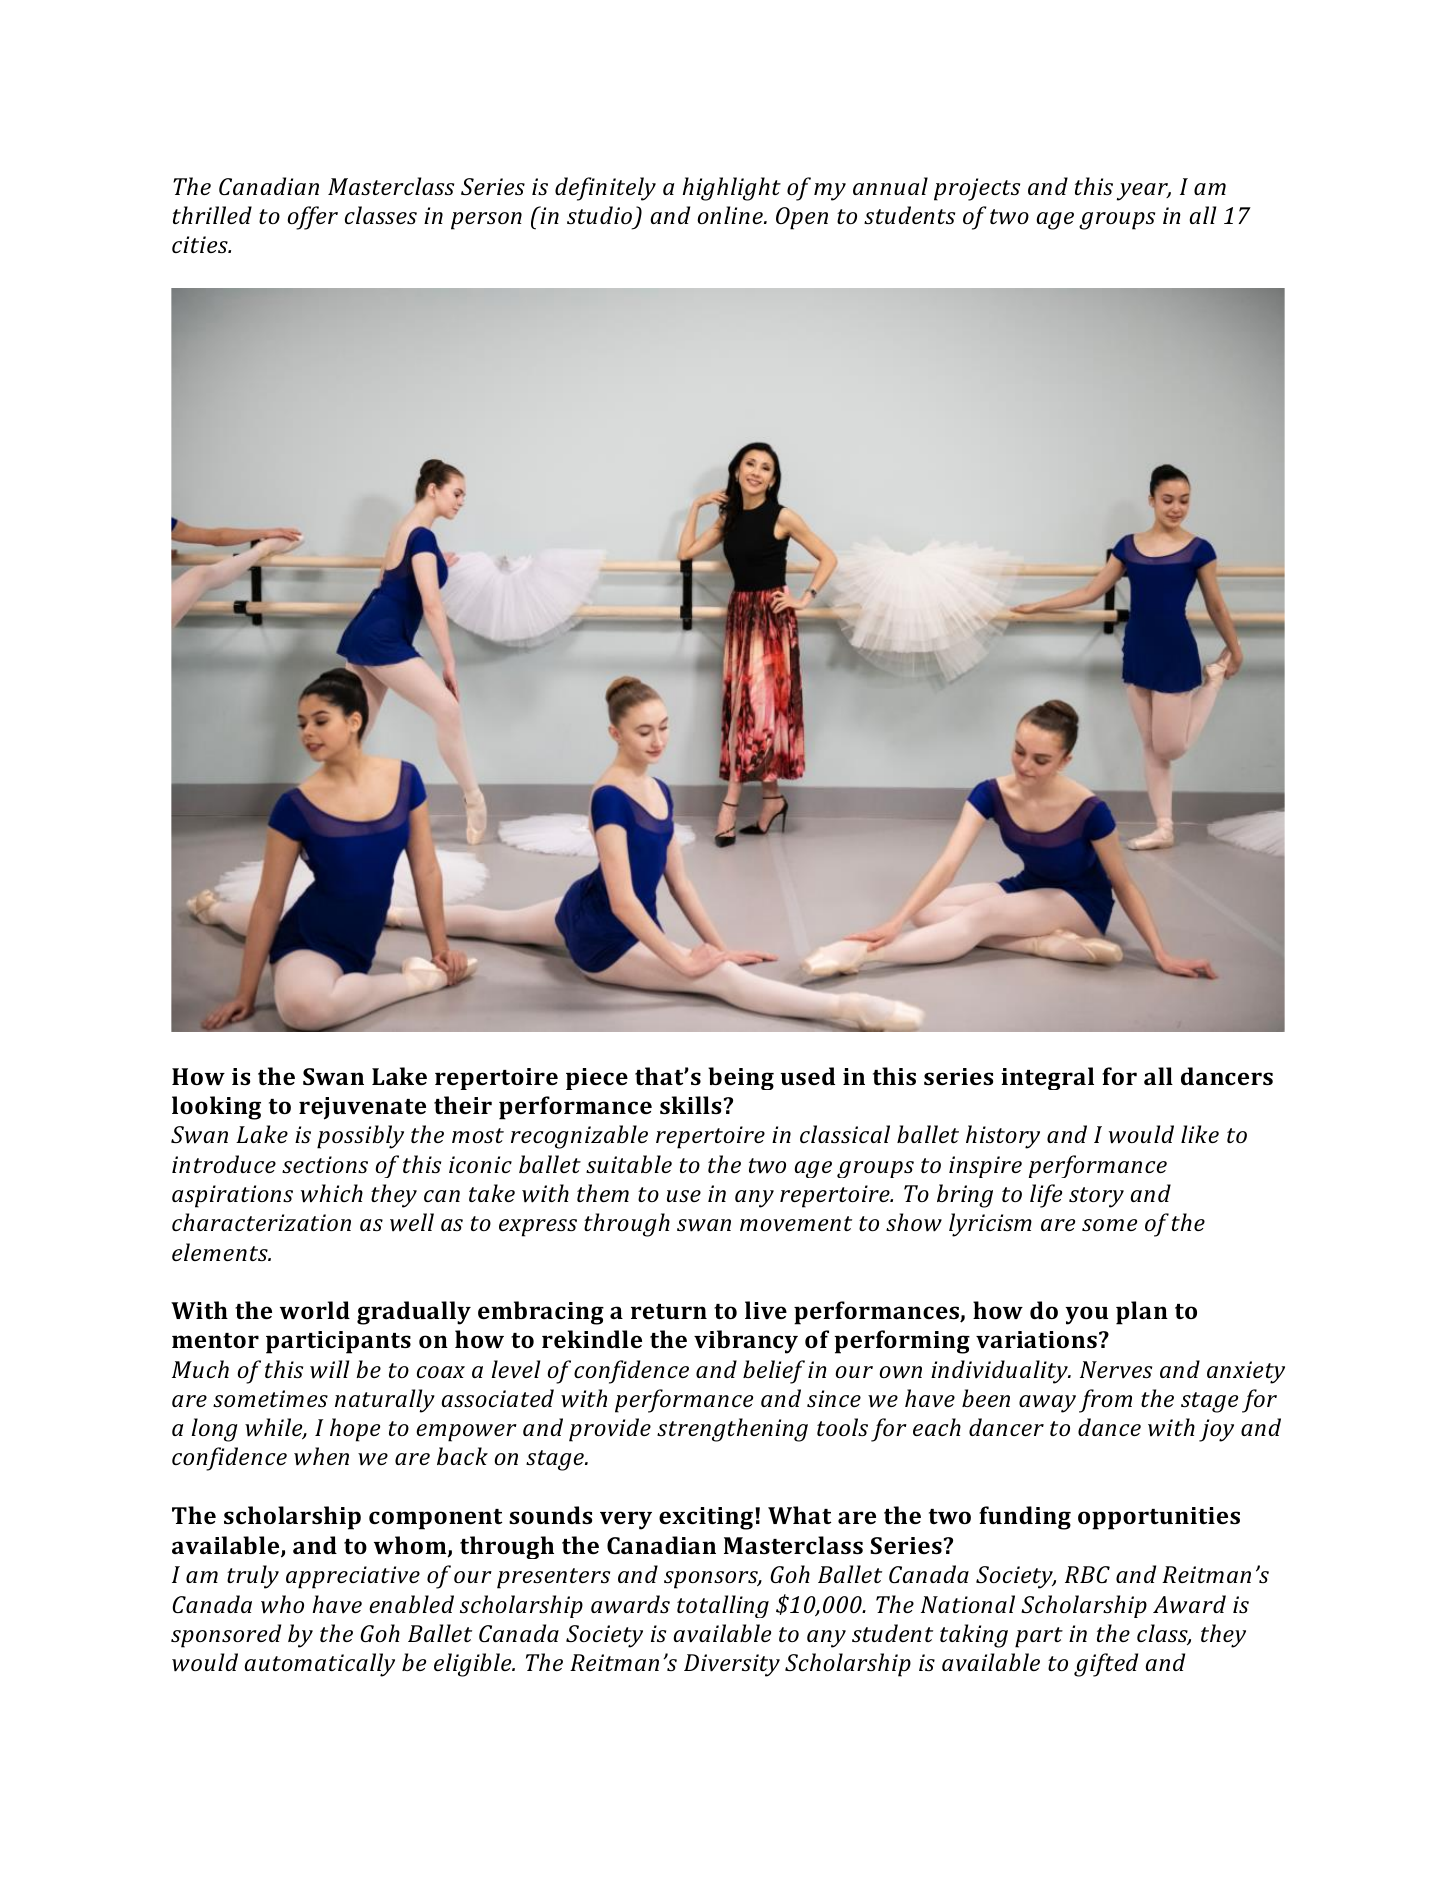 The image size is (1456, 1885). Describe the element at coordinates (690, 1105) in the screenshot. I see `skills` at that location.
